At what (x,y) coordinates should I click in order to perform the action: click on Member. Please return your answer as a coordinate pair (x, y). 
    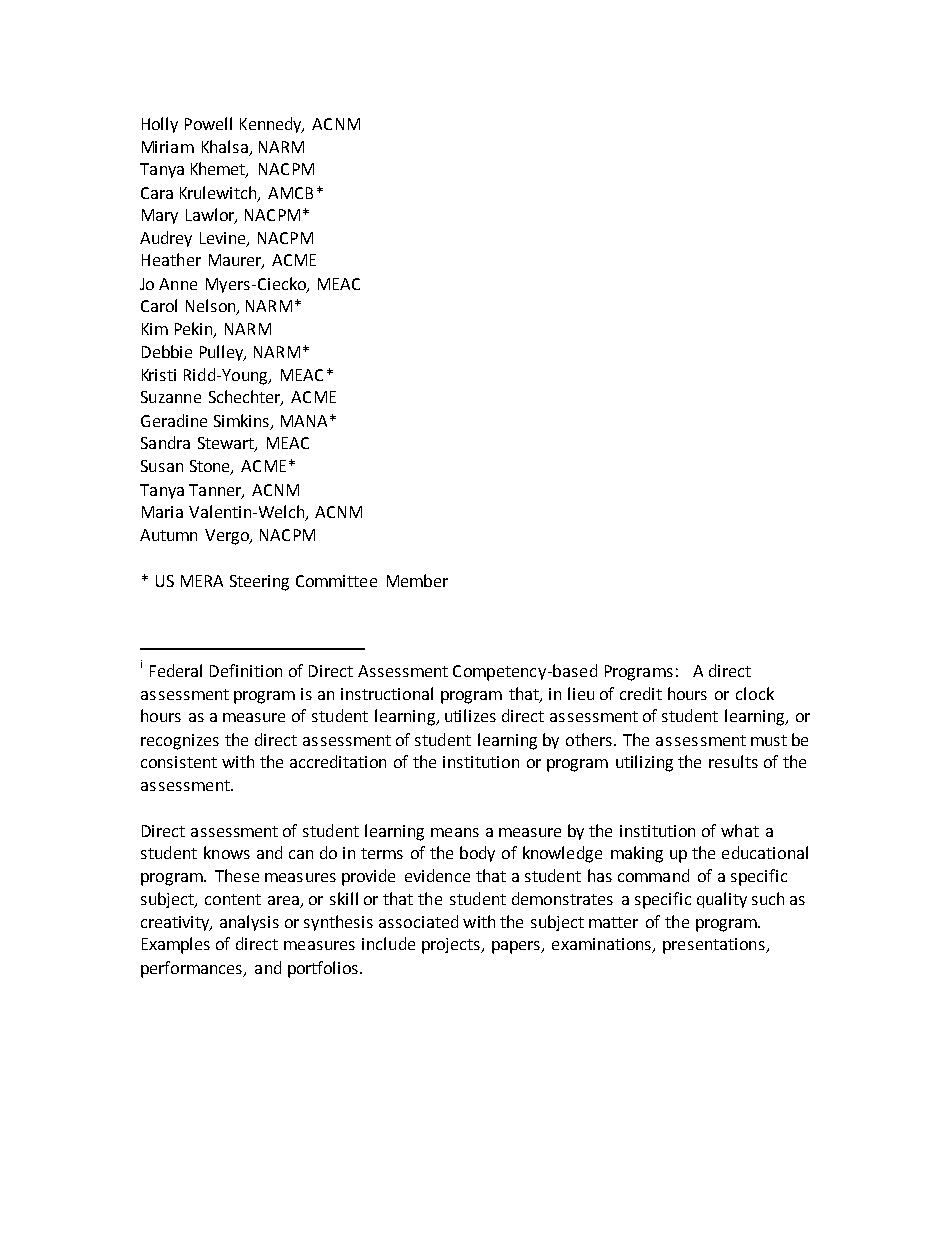
    Looking at the image, I should click on (417, 580).
